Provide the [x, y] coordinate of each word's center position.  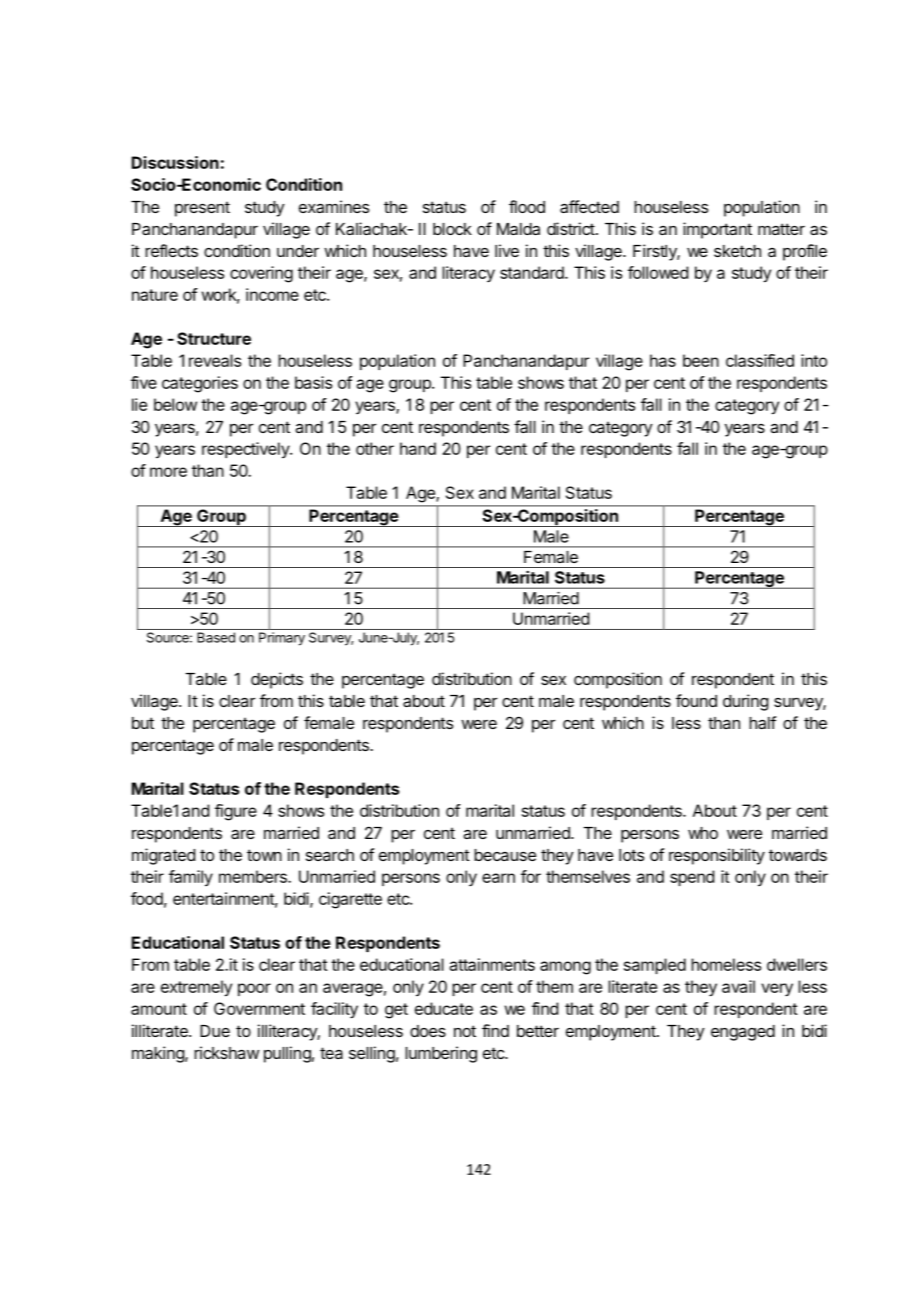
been [701, 360]
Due [215, 1031]
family [191, 878]
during [745, 702]
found [696, 700]
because [505, 855]
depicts [277, 680]
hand [418, 448]
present [202, 209]
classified [760, 360]
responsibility [717, 856]
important [717, 230]
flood [527, 206]
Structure [214, 338]
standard [533, 272]
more [168, 472]
